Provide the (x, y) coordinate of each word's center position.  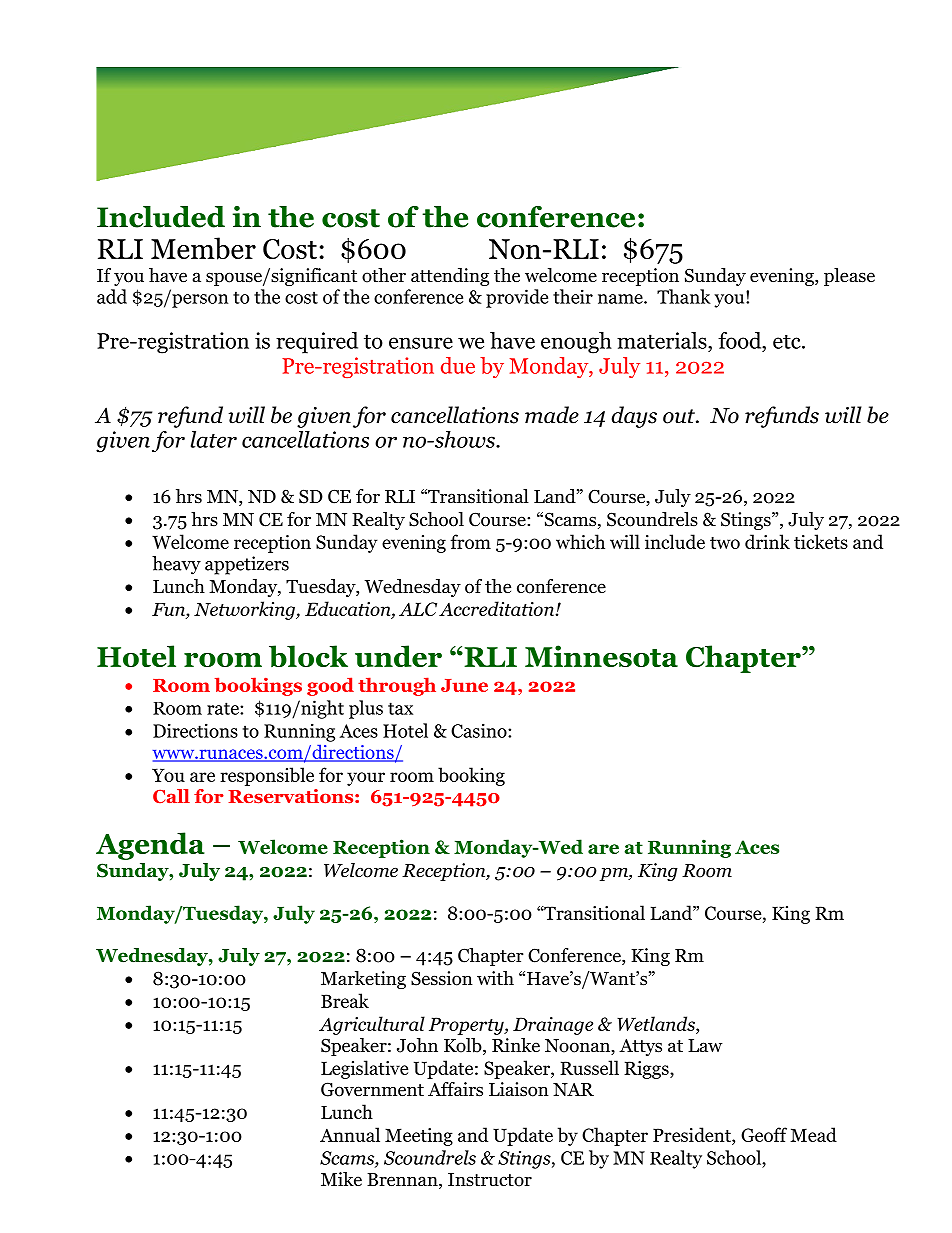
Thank (684, 296)
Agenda (150, 846)
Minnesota (601, 656)
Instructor (490, 1180)
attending (450, 277)
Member (203, 248)
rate (224, 708)
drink (767, 541)
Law (705, 1045)
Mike (341, 1179)
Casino (480, 730)
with (495, 978)
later (214, 439)
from (471, 541)
